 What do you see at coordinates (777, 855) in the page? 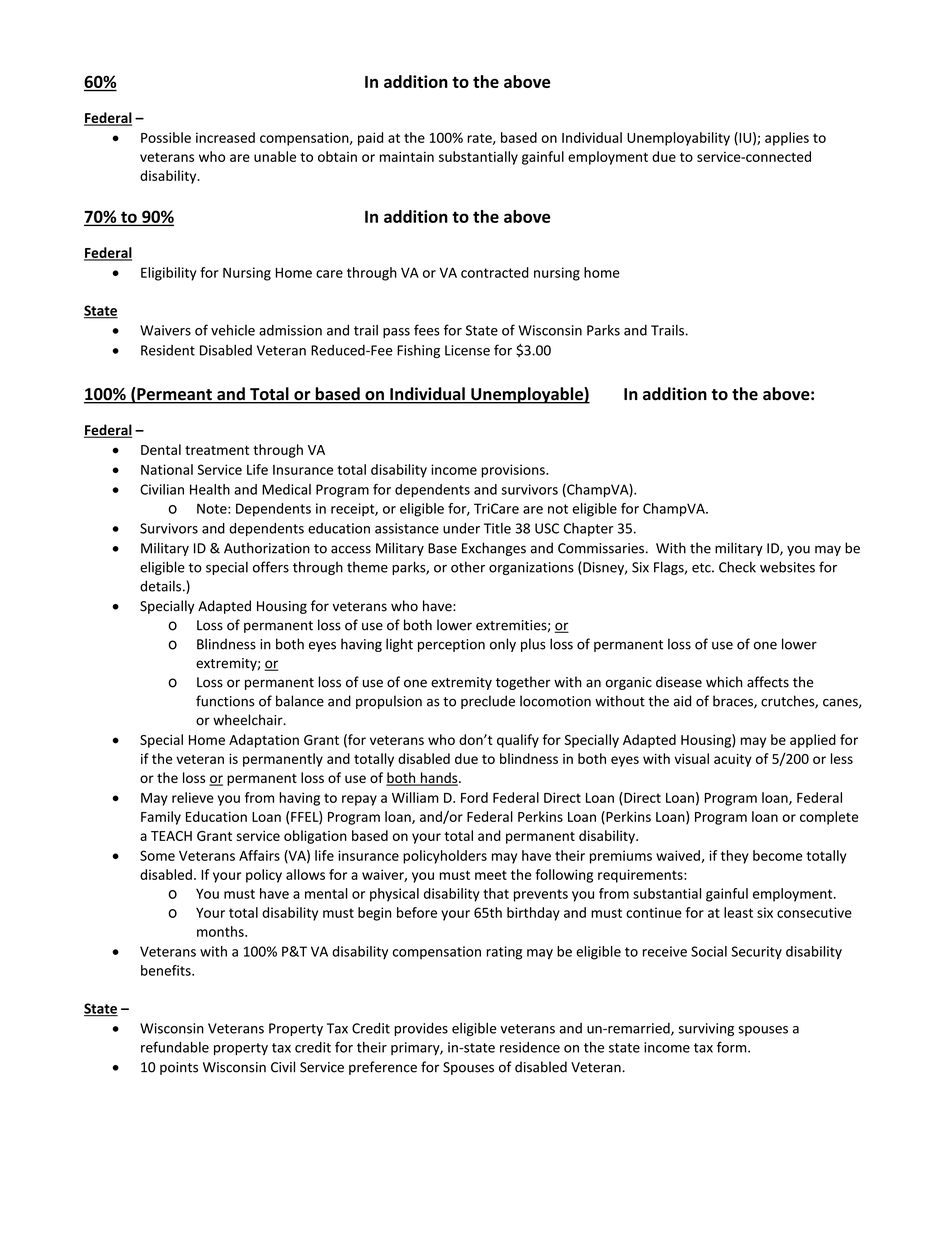
I see `become` at bounding box center [777, 855].
